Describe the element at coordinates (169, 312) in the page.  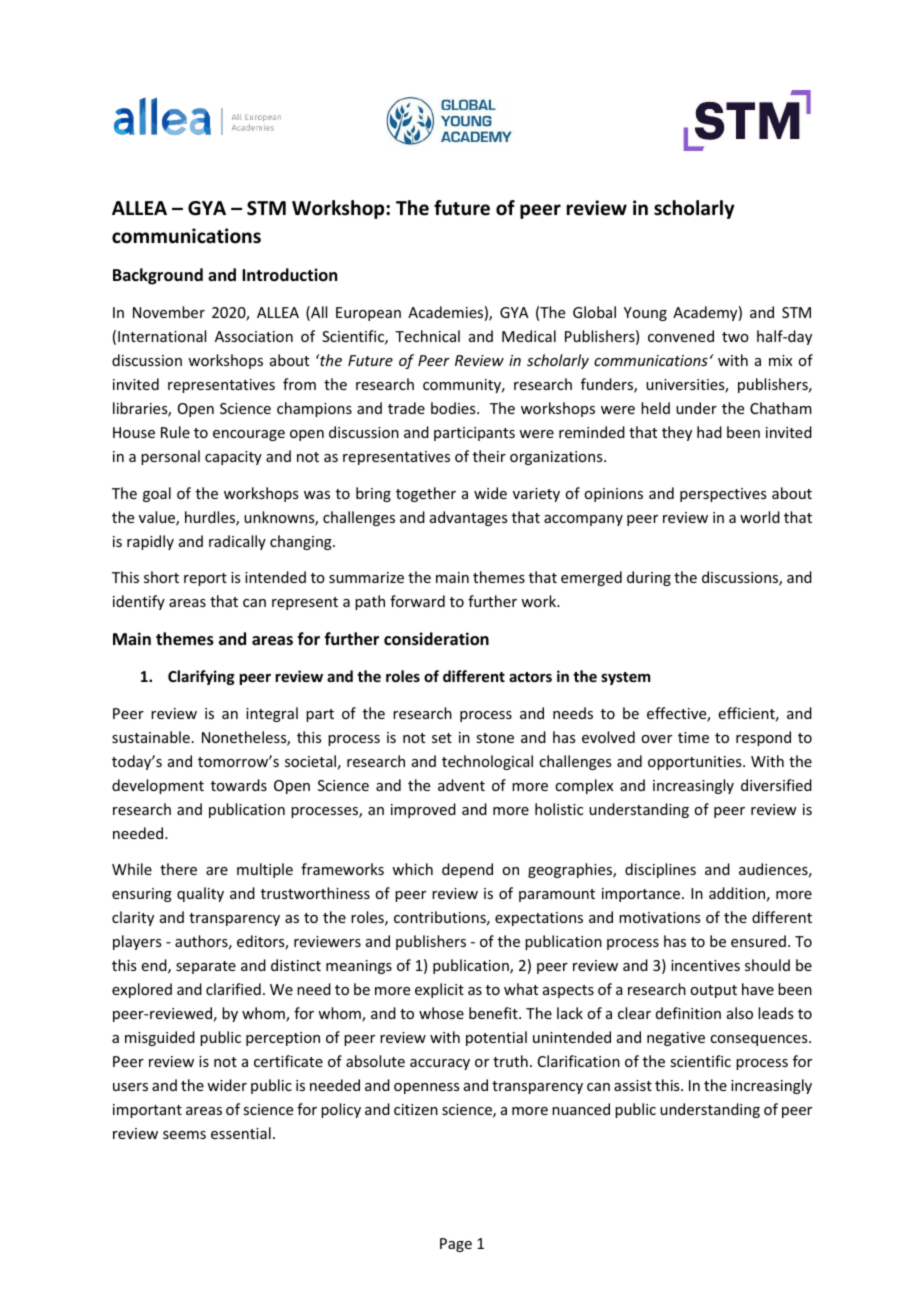
I see `November` at that location.
